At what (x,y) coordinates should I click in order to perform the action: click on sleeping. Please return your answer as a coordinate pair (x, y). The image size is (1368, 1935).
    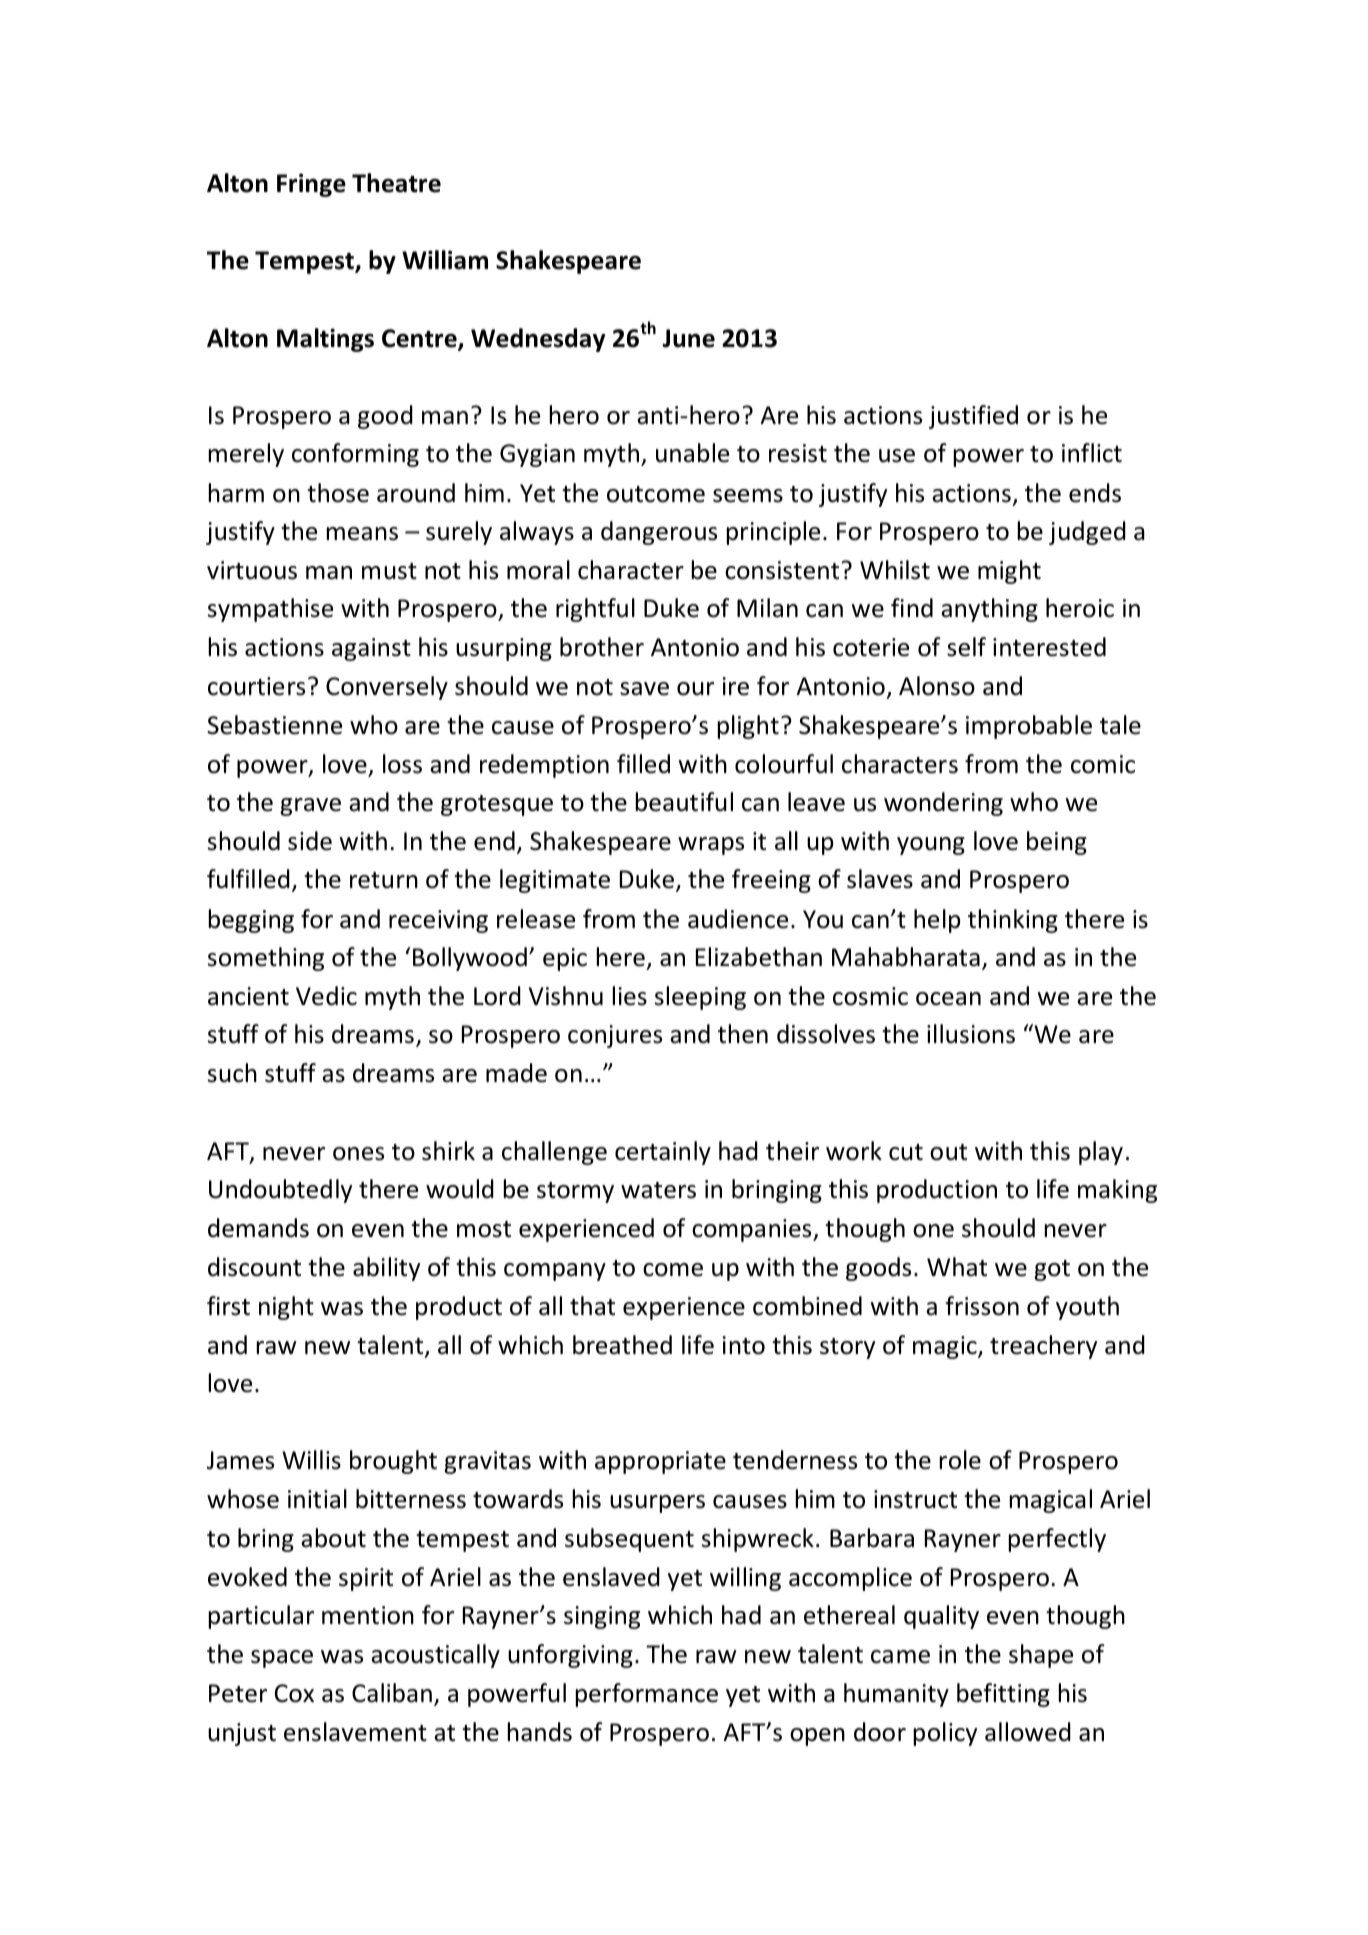
    Looking at the image, I should click on (700, 998).
